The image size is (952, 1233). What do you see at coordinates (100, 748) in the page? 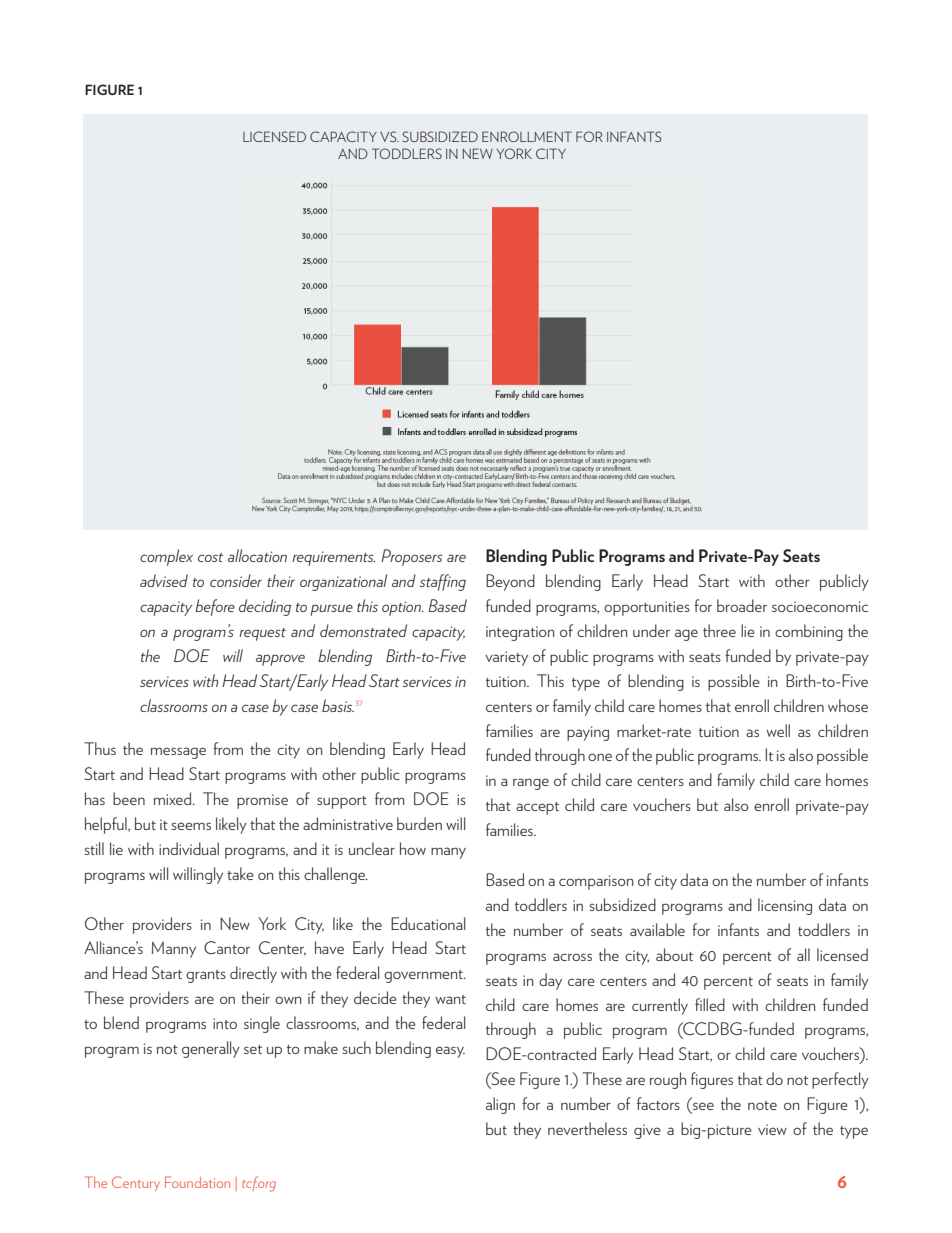
I see `Thus` at bounding box center [100, 748].
